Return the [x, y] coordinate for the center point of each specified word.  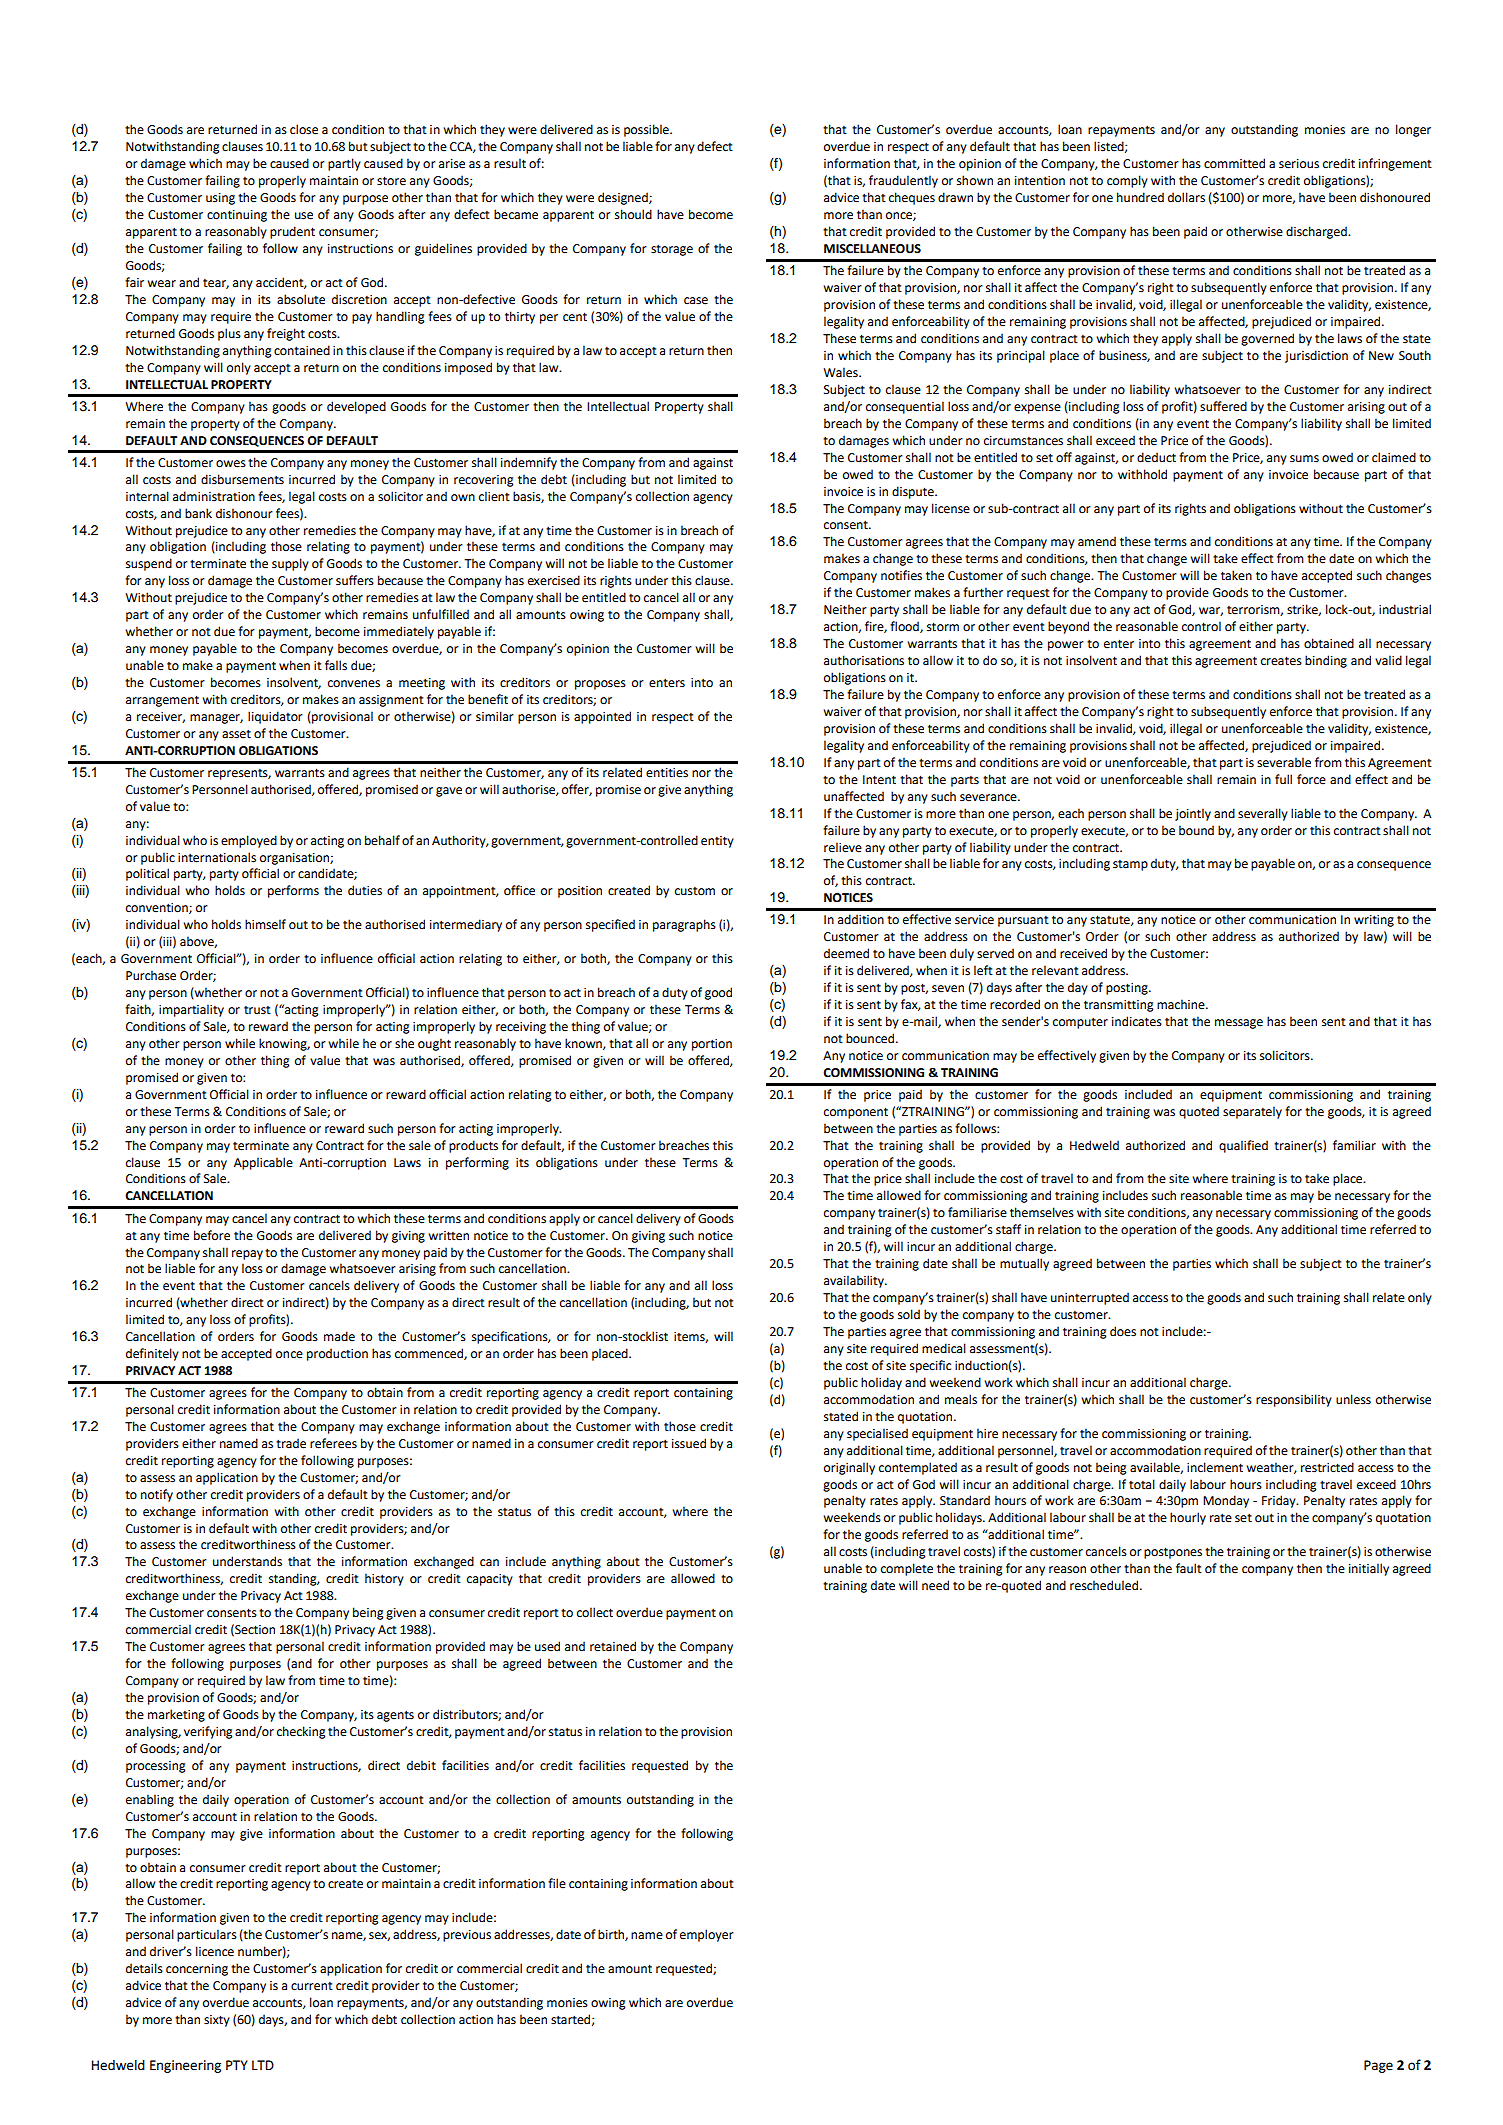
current [312, 1986]
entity [717, 842]
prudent [292, 232]
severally [1263, 814]
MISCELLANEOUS [872, 249]
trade [291, 1443]
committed [1234, 163]
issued [689, 1443]
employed [249, 841]
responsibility [1294, 1400]
